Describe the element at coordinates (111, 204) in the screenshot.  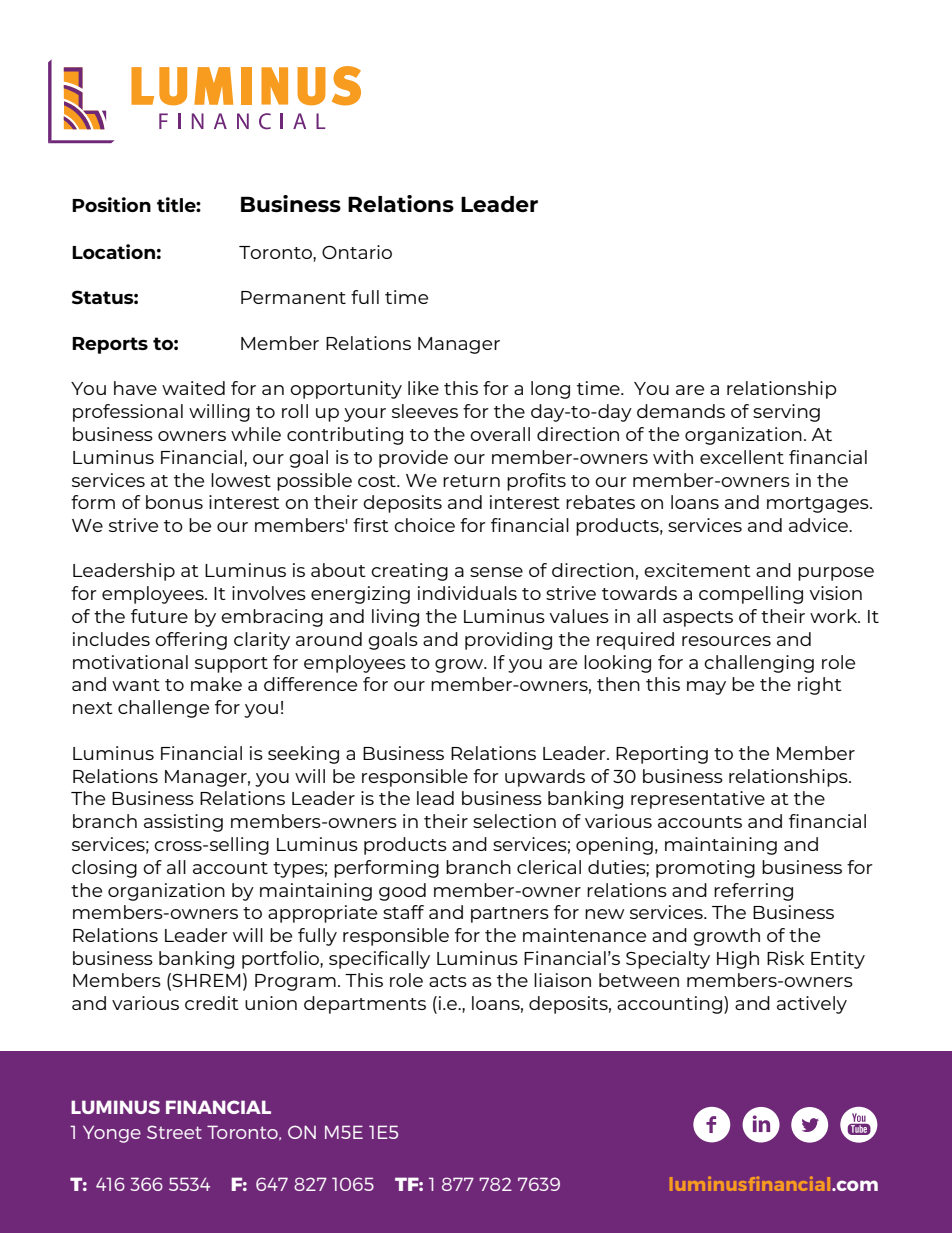
I see `Position` at that location.
